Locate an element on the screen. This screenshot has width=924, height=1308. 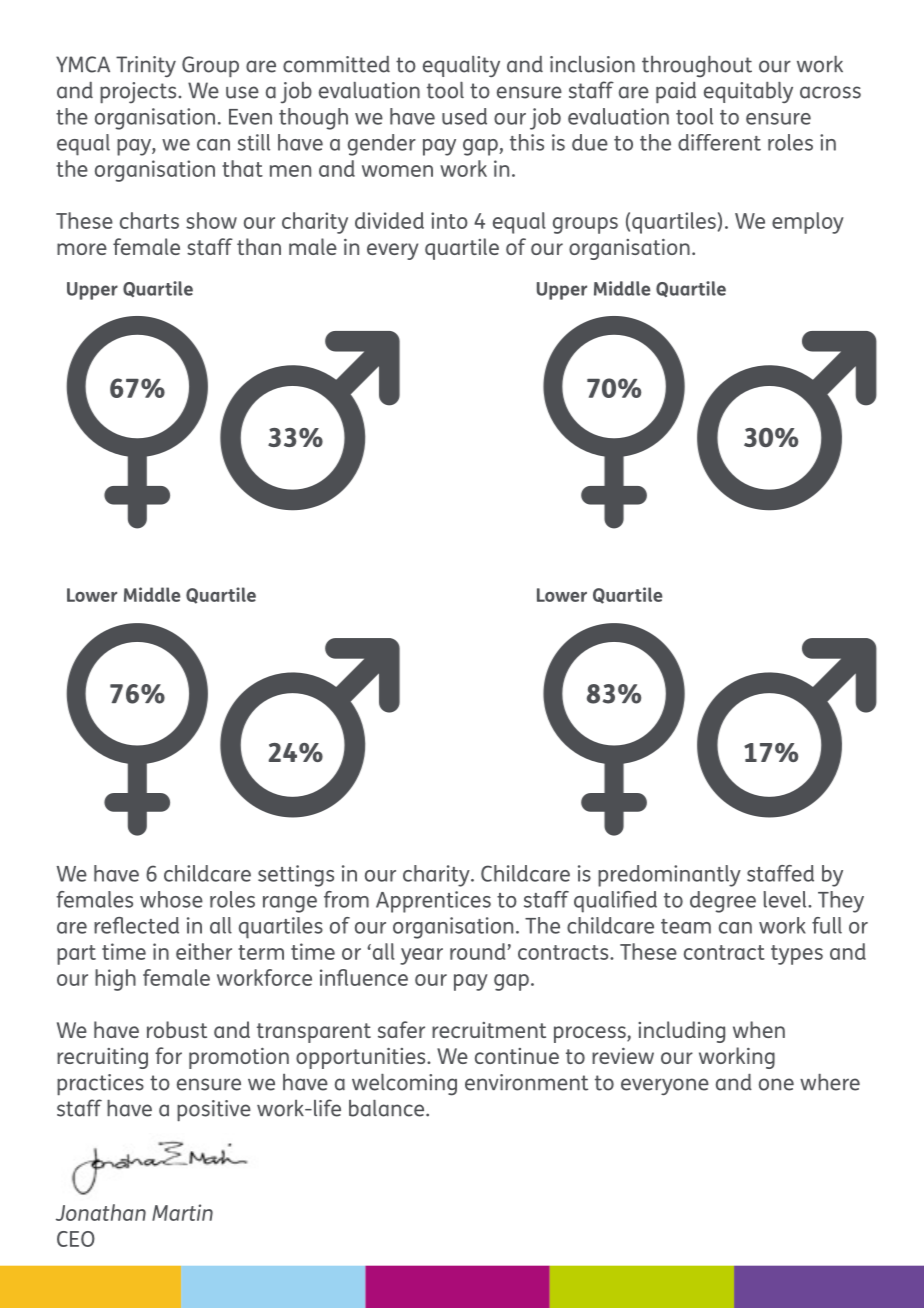
into is located at coordinates (449, 220).
